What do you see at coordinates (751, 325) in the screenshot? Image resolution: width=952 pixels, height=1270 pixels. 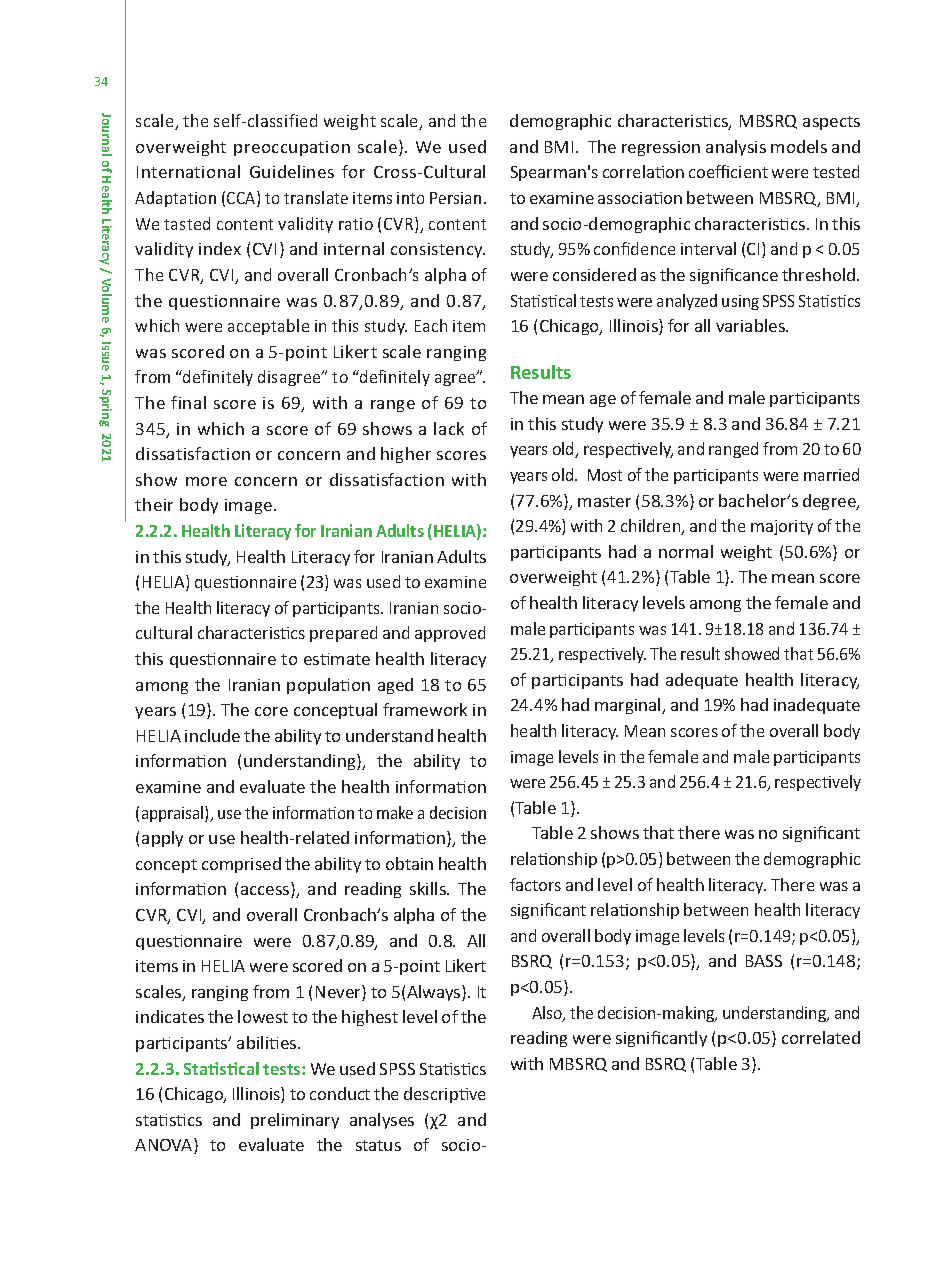 I see `variables` at bounding box center [751, 325].
